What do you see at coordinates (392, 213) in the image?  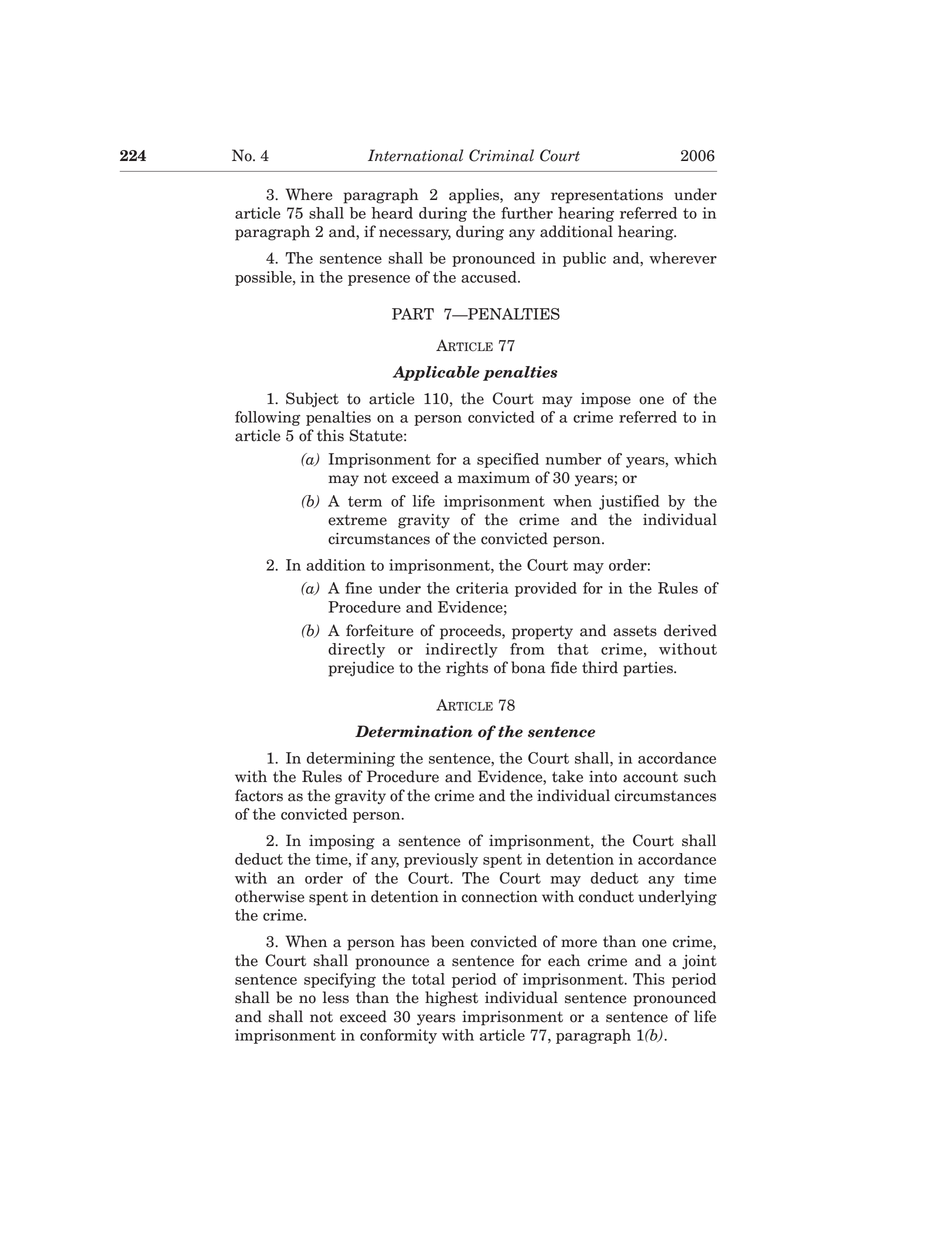 I see `heard` at bounding box center [392, 213].
